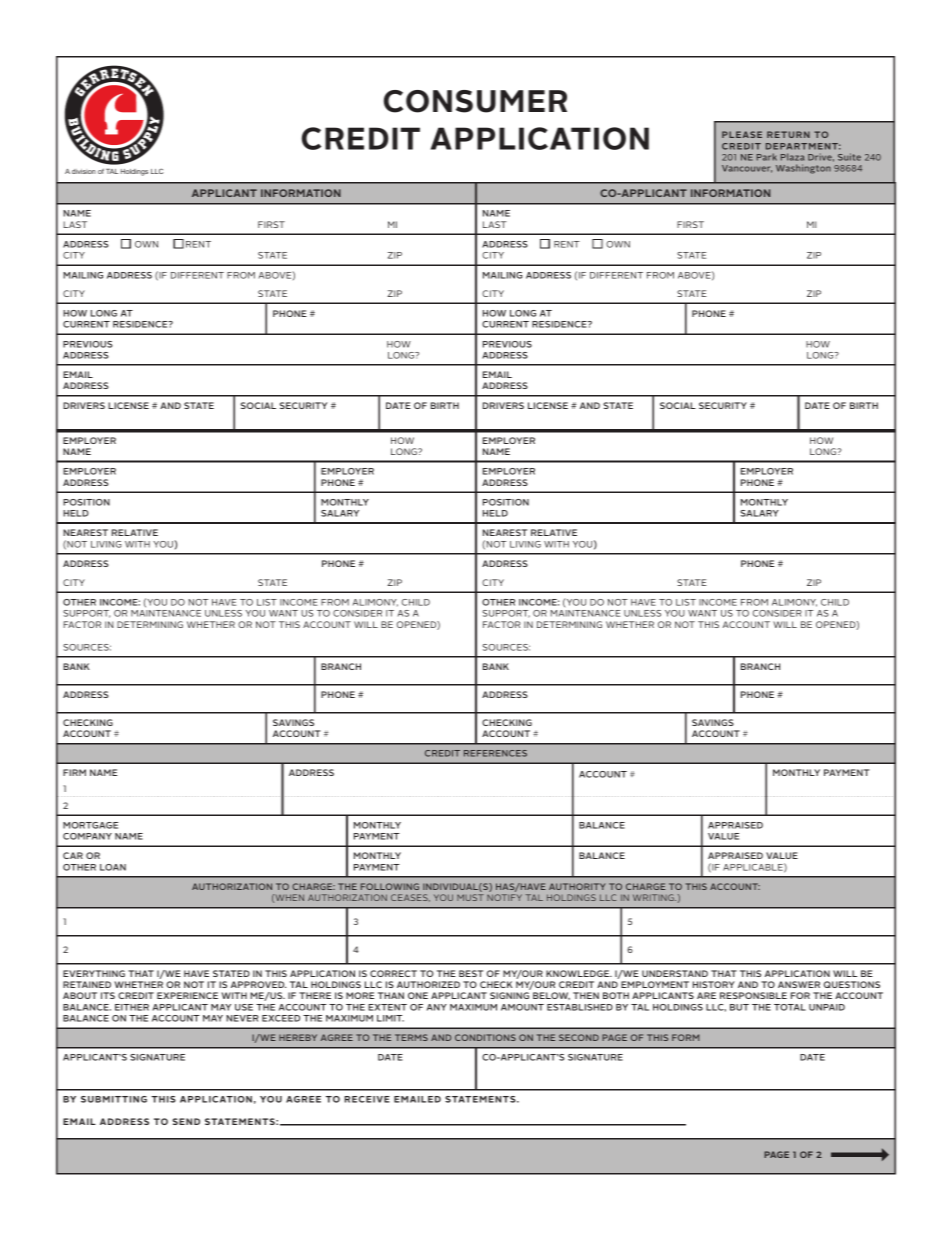 The width and height of the page is (952, 1233). What do you see at coordinates (90, 825) in the page?
I see `MORTGAGE` at bounding box center [90, 825].
